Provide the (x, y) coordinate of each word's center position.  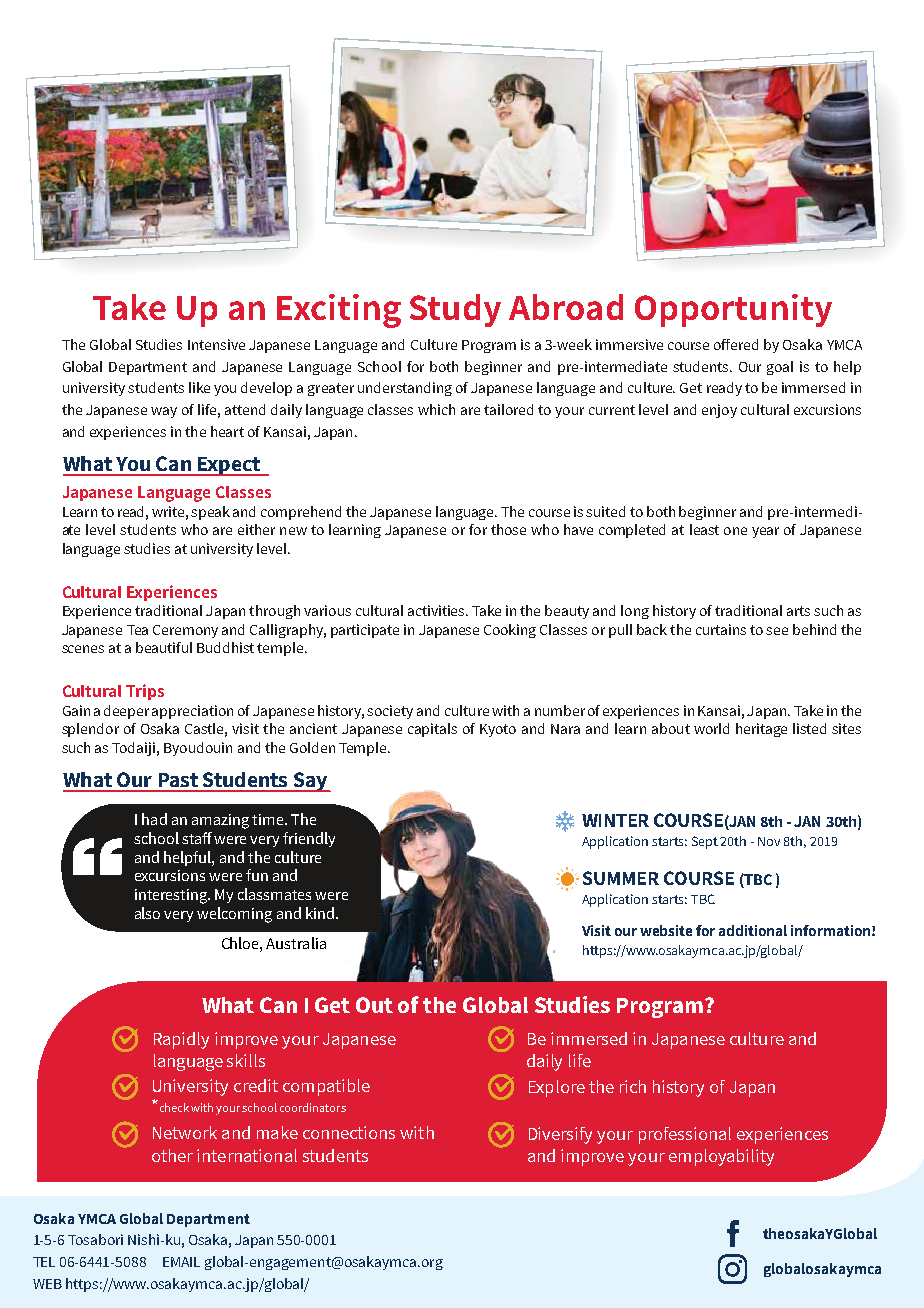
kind (320, 913)
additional (753, 930)
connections (349, 1132)
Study (455, 310)
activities (438, 610)
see (777, 631)
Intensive (216, 344)
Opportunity (733, 310)
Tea (137, 630)
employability (721, 1157)
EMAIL (181, 1262)
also (147, 913)
